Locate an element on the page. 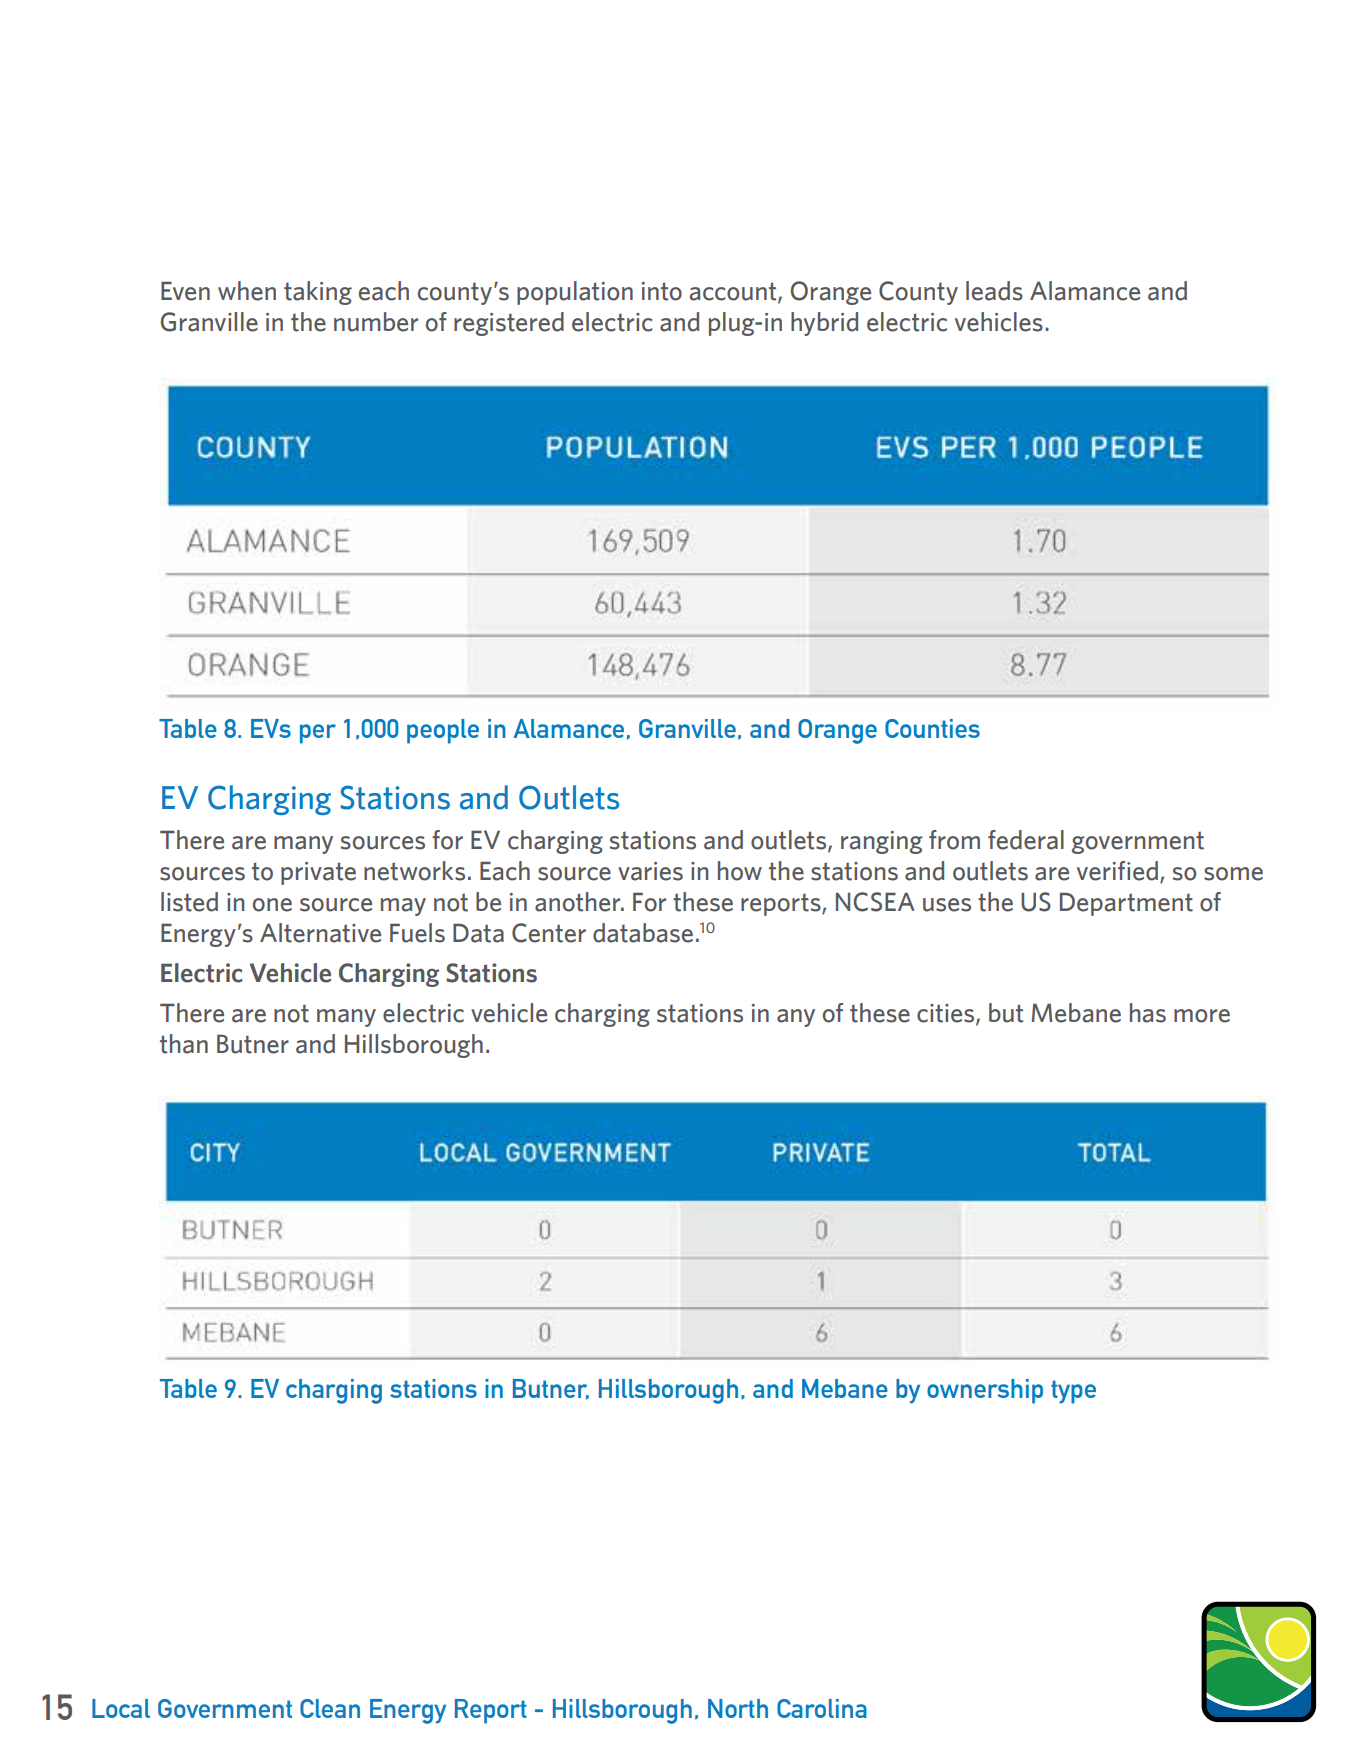 This image has height=1754, width=1356. Center is located at coordinates (549, 933).
